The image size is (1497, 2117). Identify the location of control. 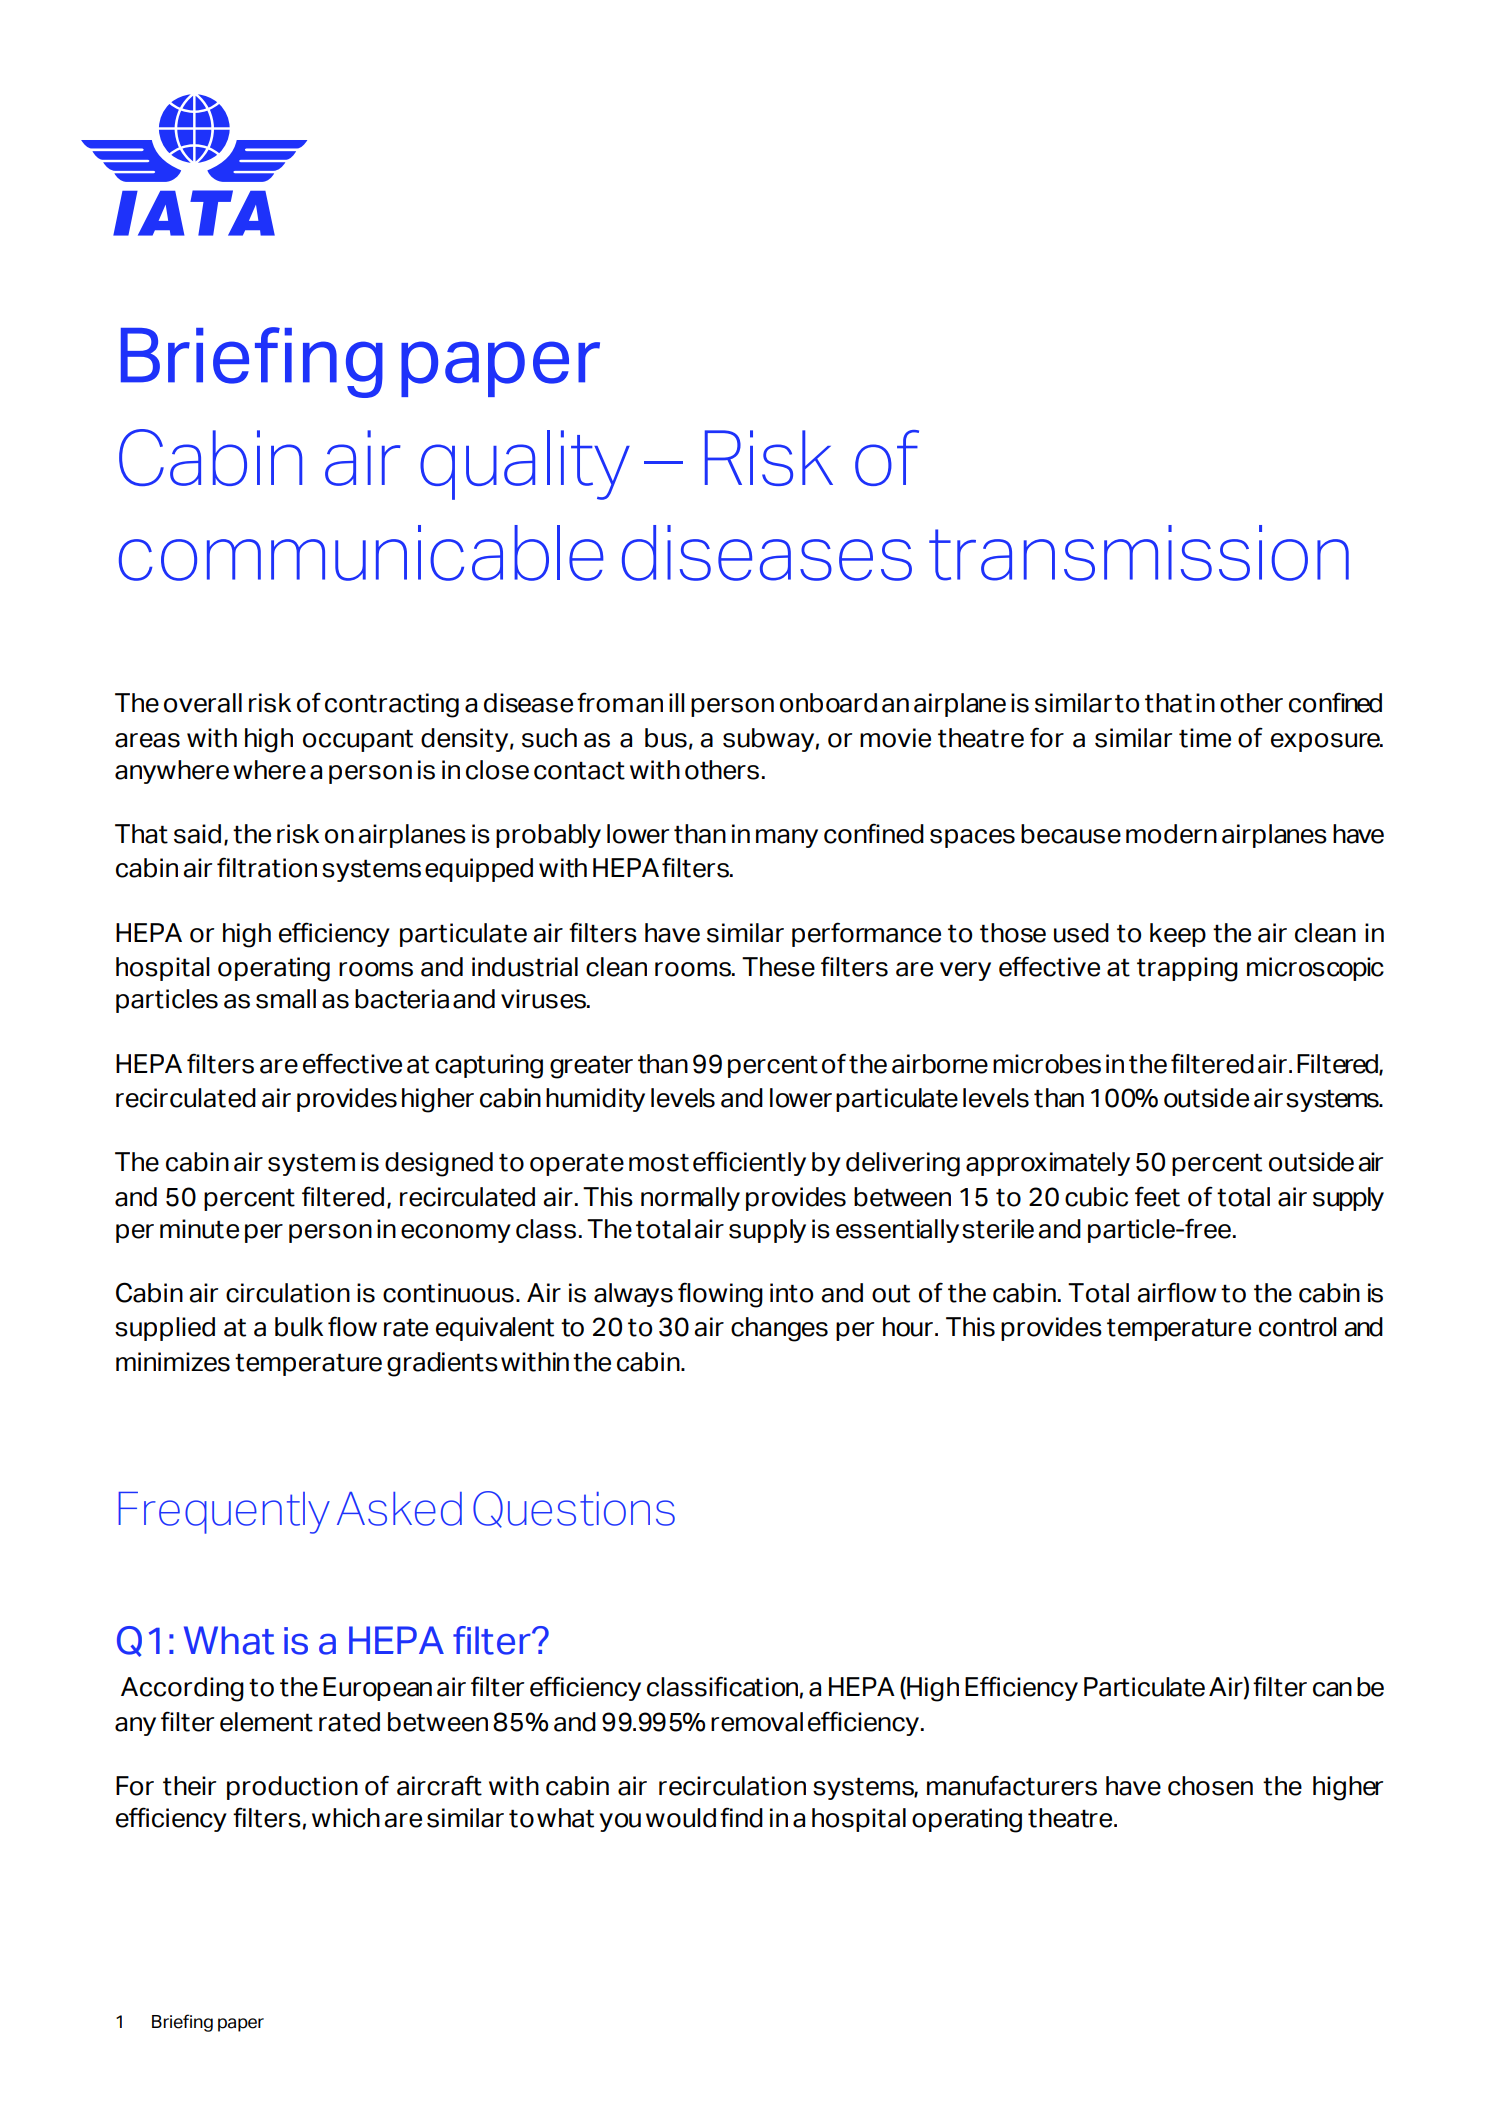
(1298, 1327).
